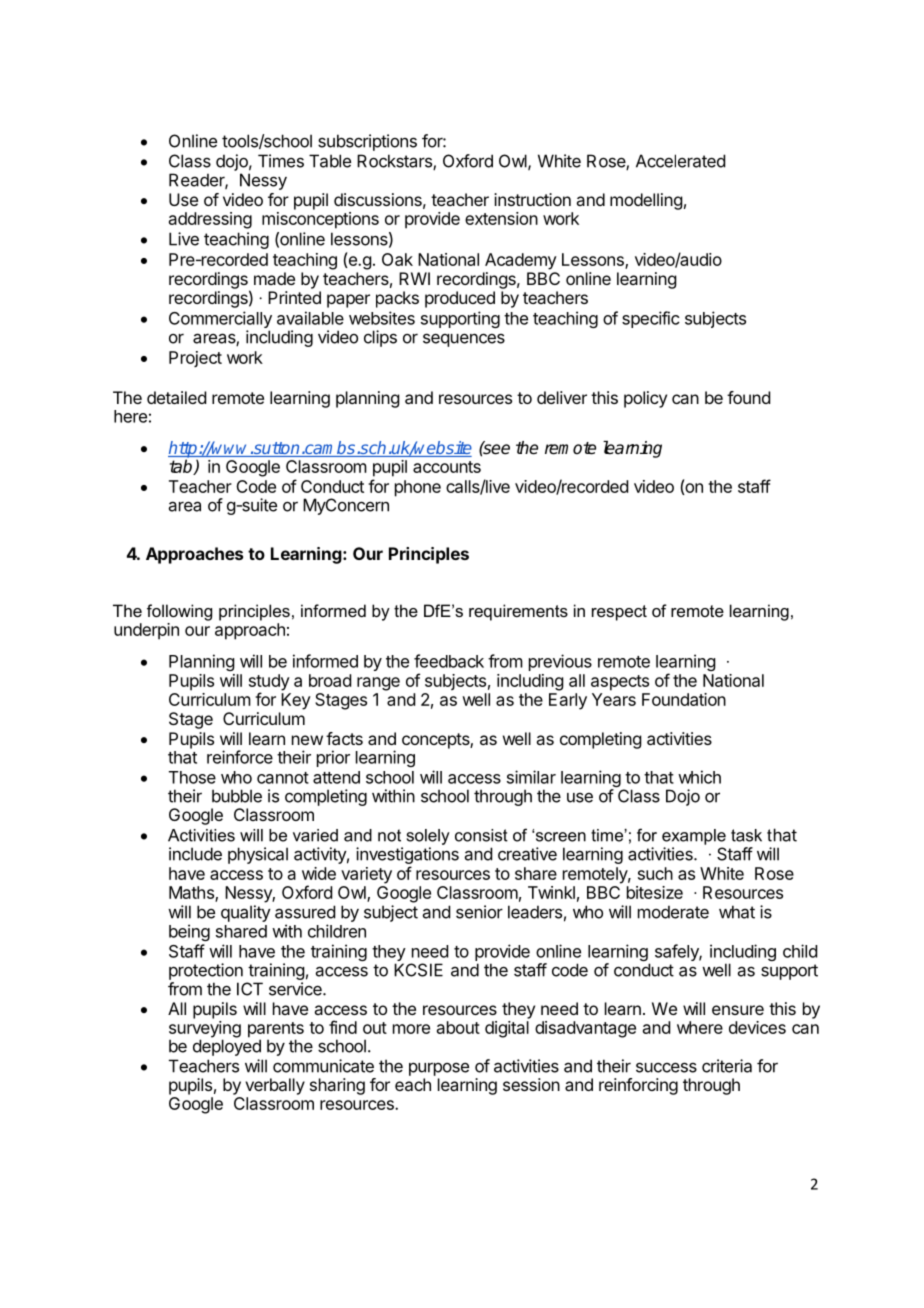 Image resolution: width=924 pixels, height=1308 pixels. Describe the element at coordinates (449, 661) in the screenshot. I see `feedback` at that location.
